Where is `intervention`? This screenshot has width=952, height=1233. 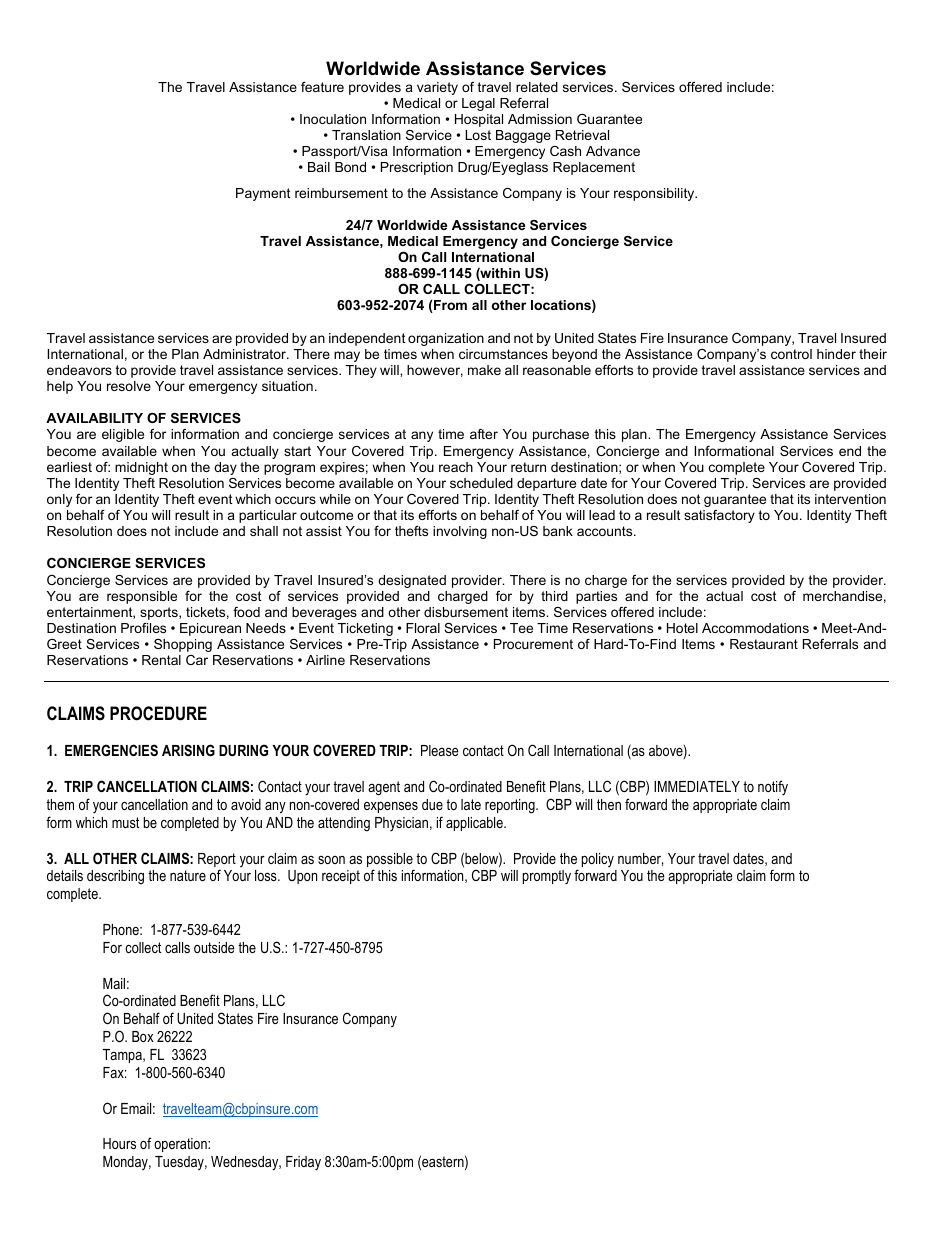
intervention is located at coordinates (850, 499).
